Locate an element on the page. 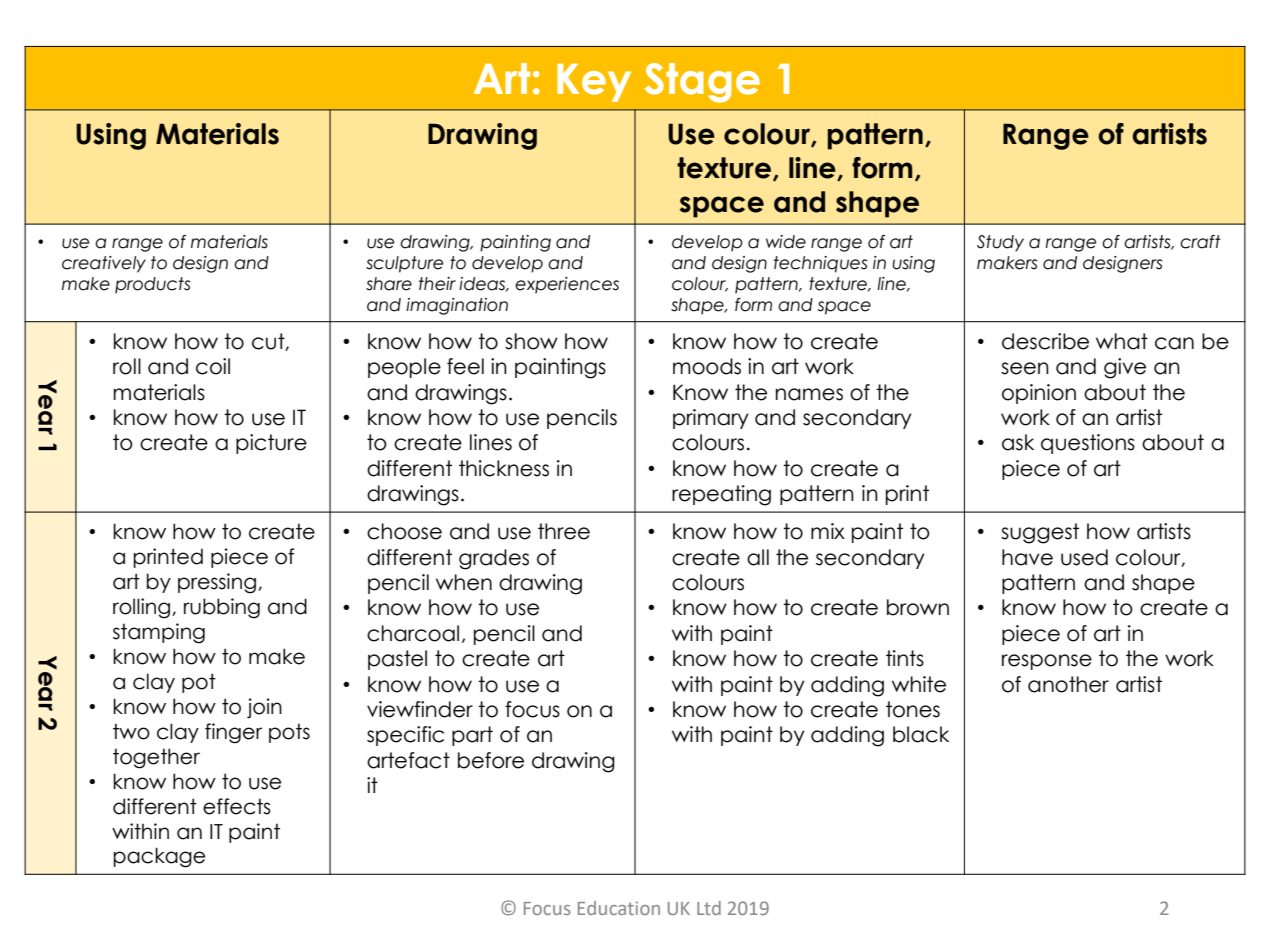 The image size is (1270, 952). Study is located at coordinates (1000, 243).
